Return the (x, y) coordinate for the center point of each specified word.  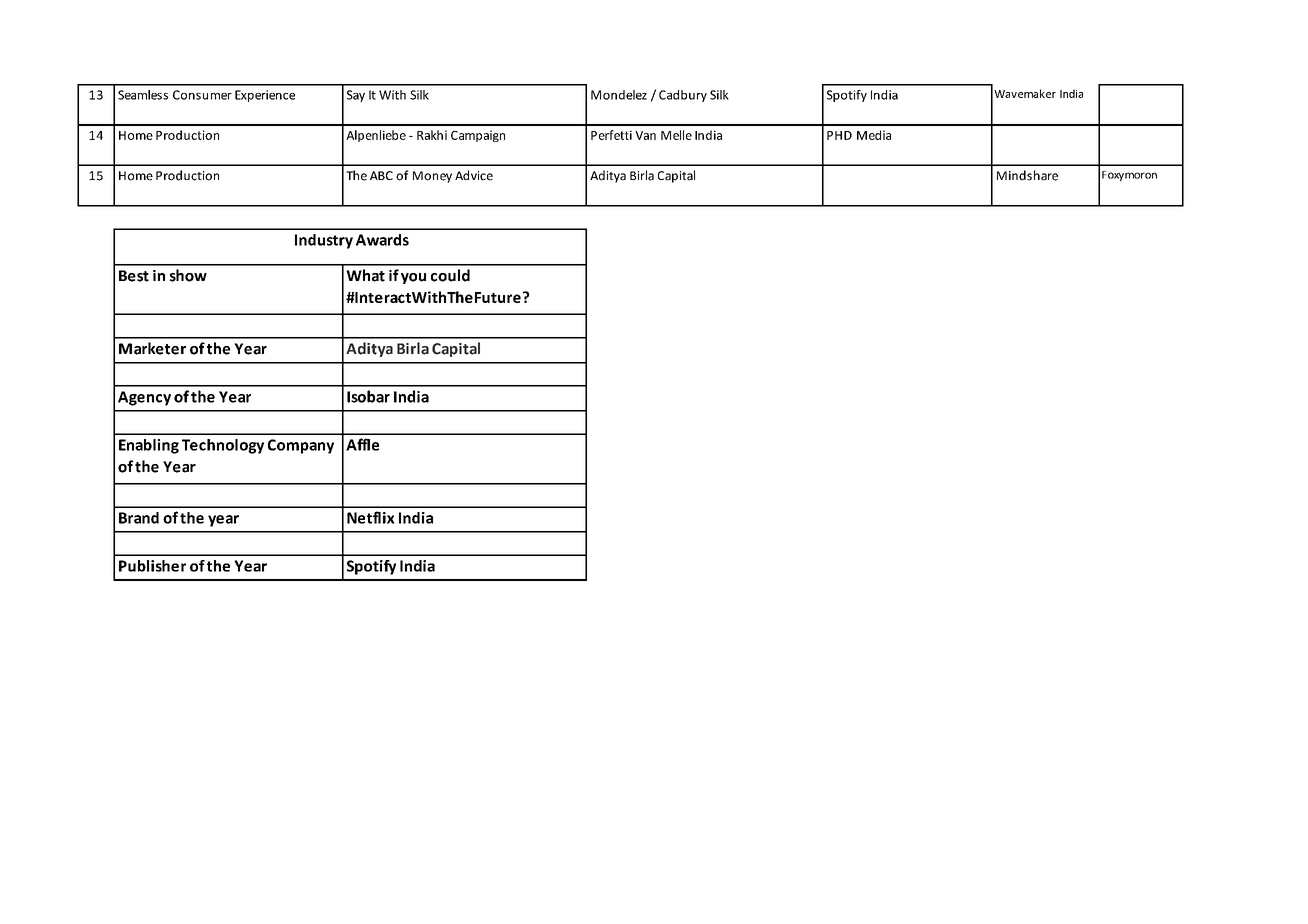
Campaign (478, 136)
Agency (144, 398)
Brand (139, 518)
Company (301, 446)
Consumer (202, 95)
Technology (223, 446)
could (450, 275)
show (188, 275)
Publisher (152, 566)
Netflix (371, 517)
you (413, 278)
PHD (839, 135)
